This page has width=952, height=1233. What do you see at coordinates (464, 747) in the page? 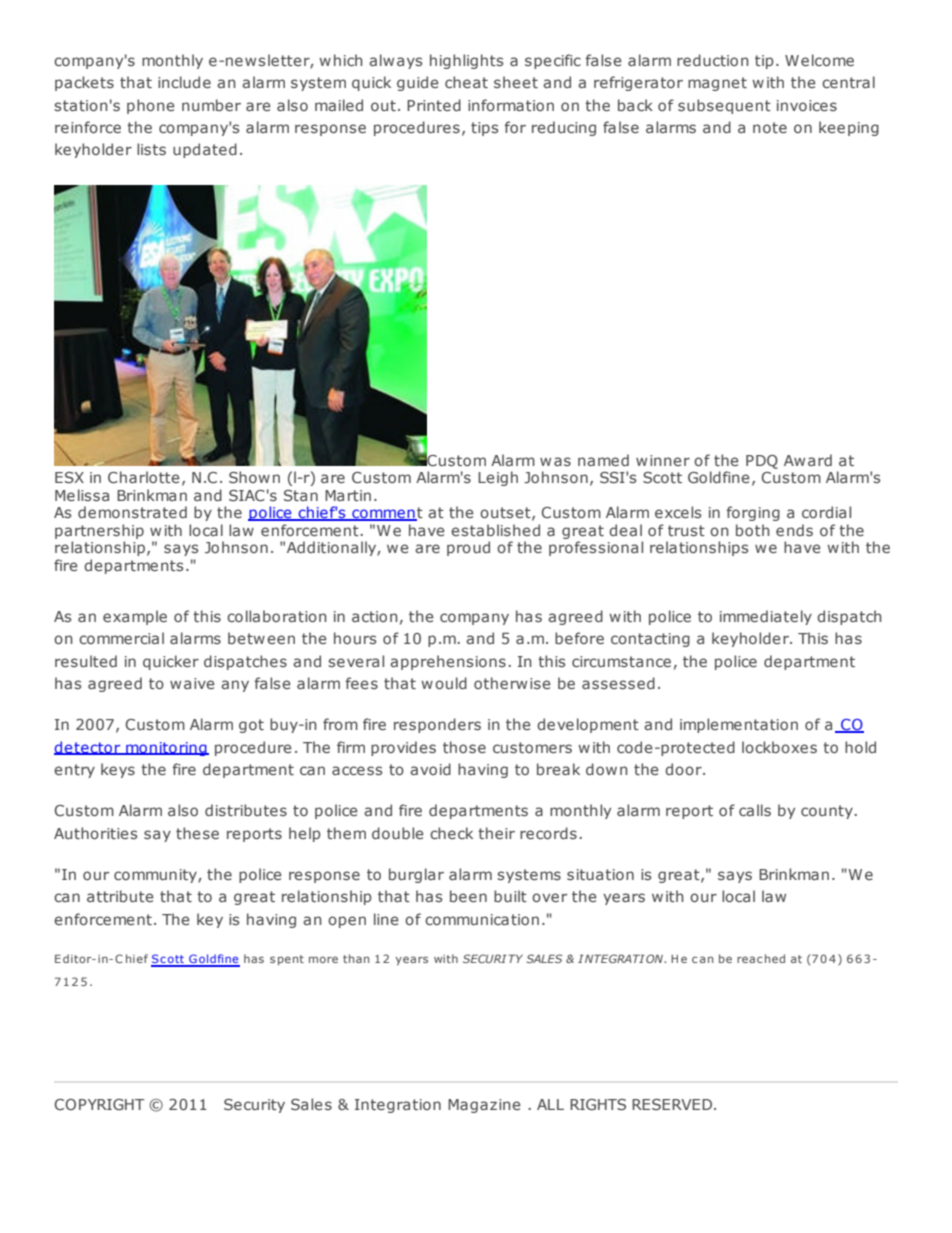
I see `those` at bounding box center [464, 747].
